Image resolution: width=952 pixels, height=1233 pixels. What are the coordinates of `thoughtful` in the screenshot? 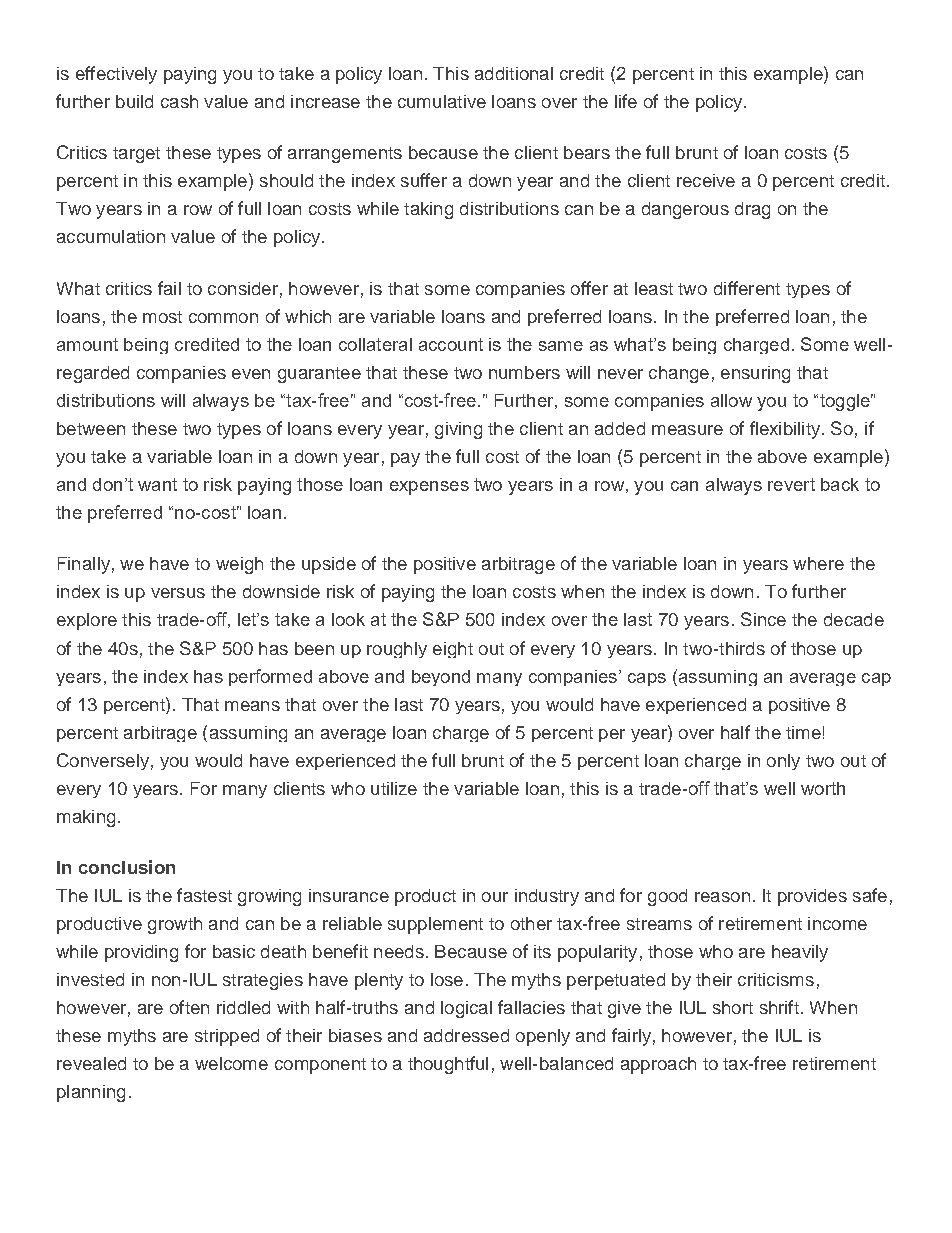 It's located at (448, 1065).
